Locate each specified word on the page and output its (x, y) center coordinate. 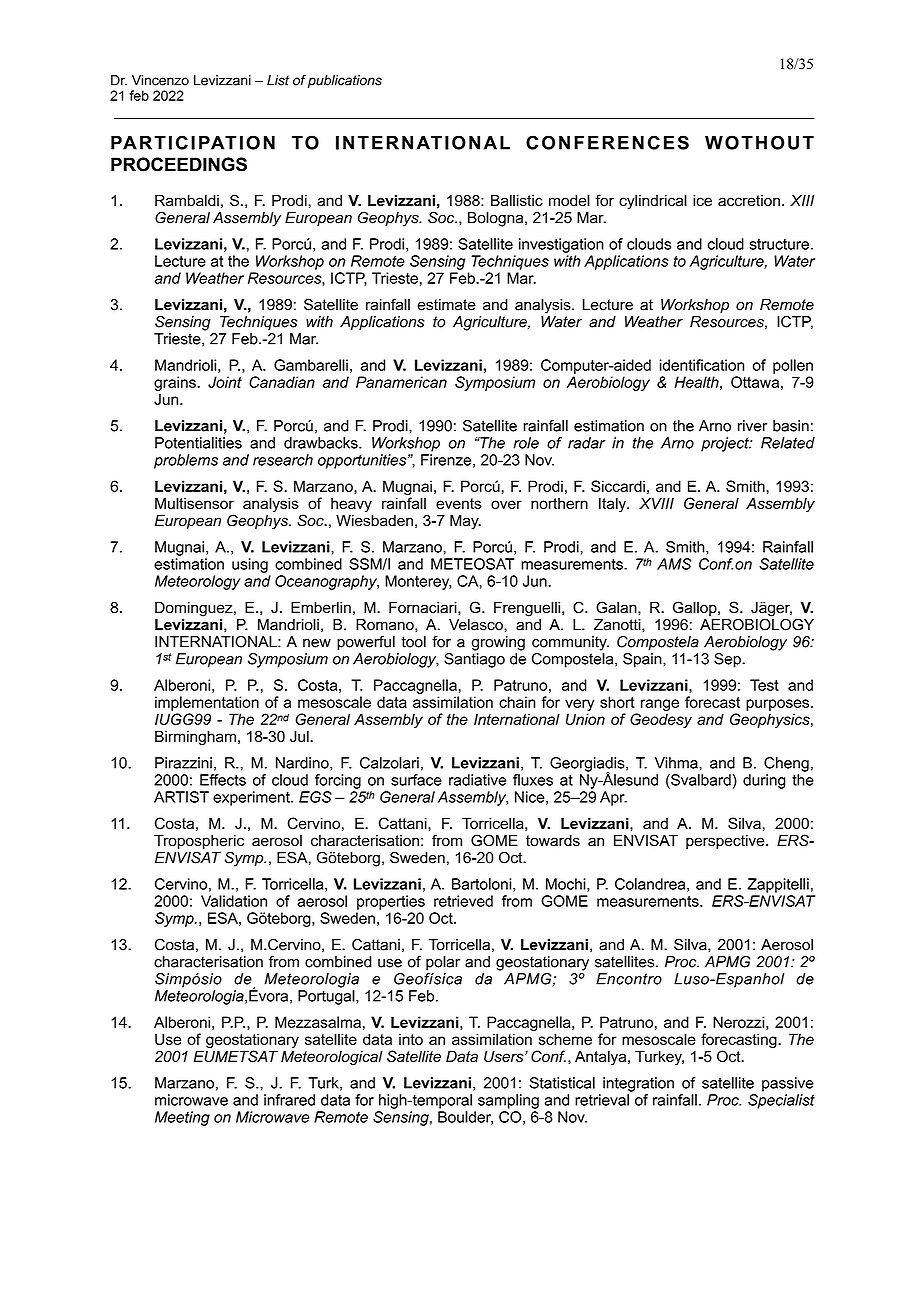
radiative (477, 780)
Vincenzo (160, 80)
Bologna (497, 219)
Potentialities (198, 443)
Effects (223, 780)
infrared (289, 1100)
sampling (508, 1101)
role (526, 443)
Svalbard (700, 781)
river (752, 426)
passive (788, 1084)
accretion (749, 201)
